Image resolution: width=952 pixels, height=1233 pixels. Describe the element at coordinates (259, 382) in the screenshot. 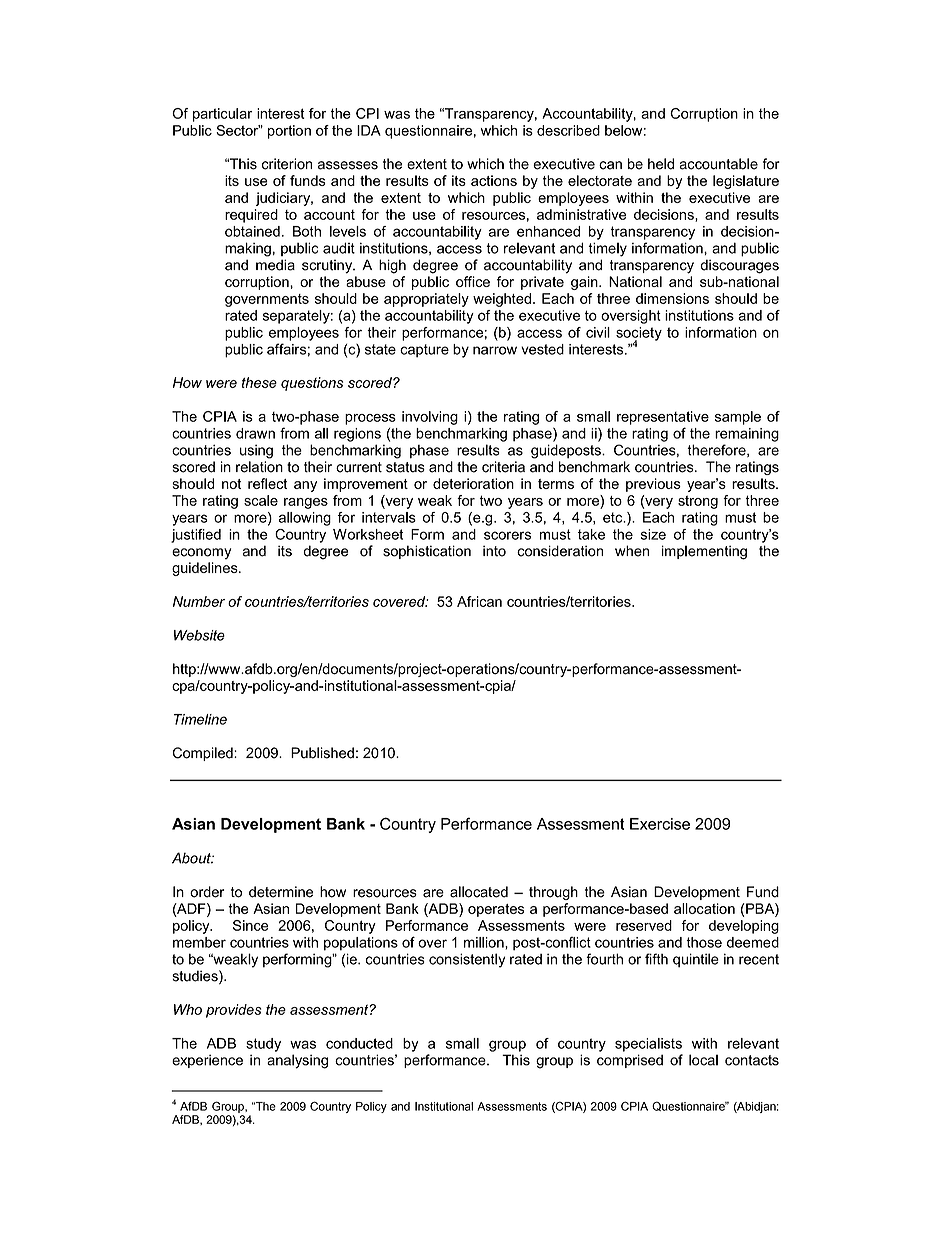

I see `these` at that location.
